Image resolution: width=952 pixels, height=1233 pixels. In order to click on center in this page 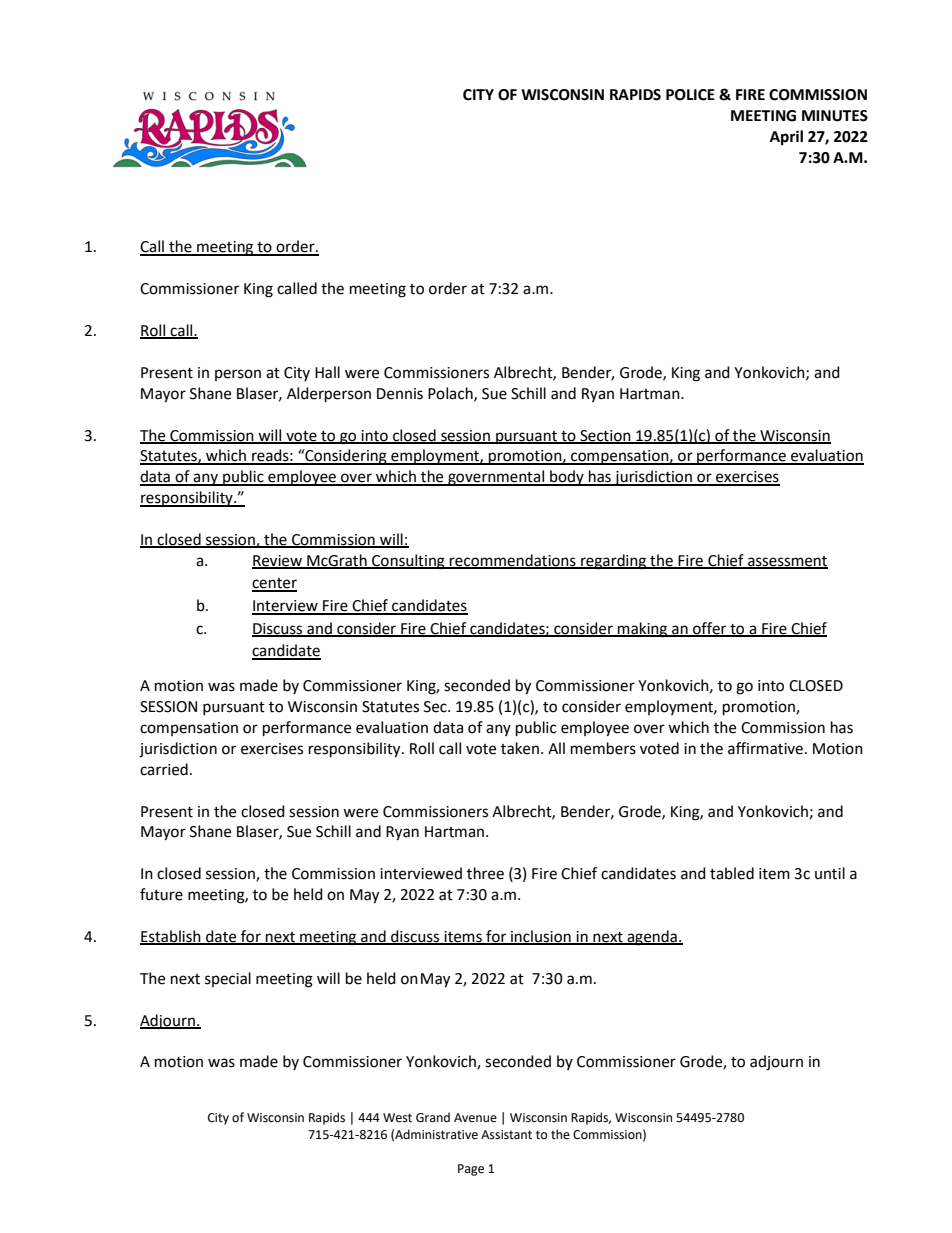, I will do `click(274, 584)`.
